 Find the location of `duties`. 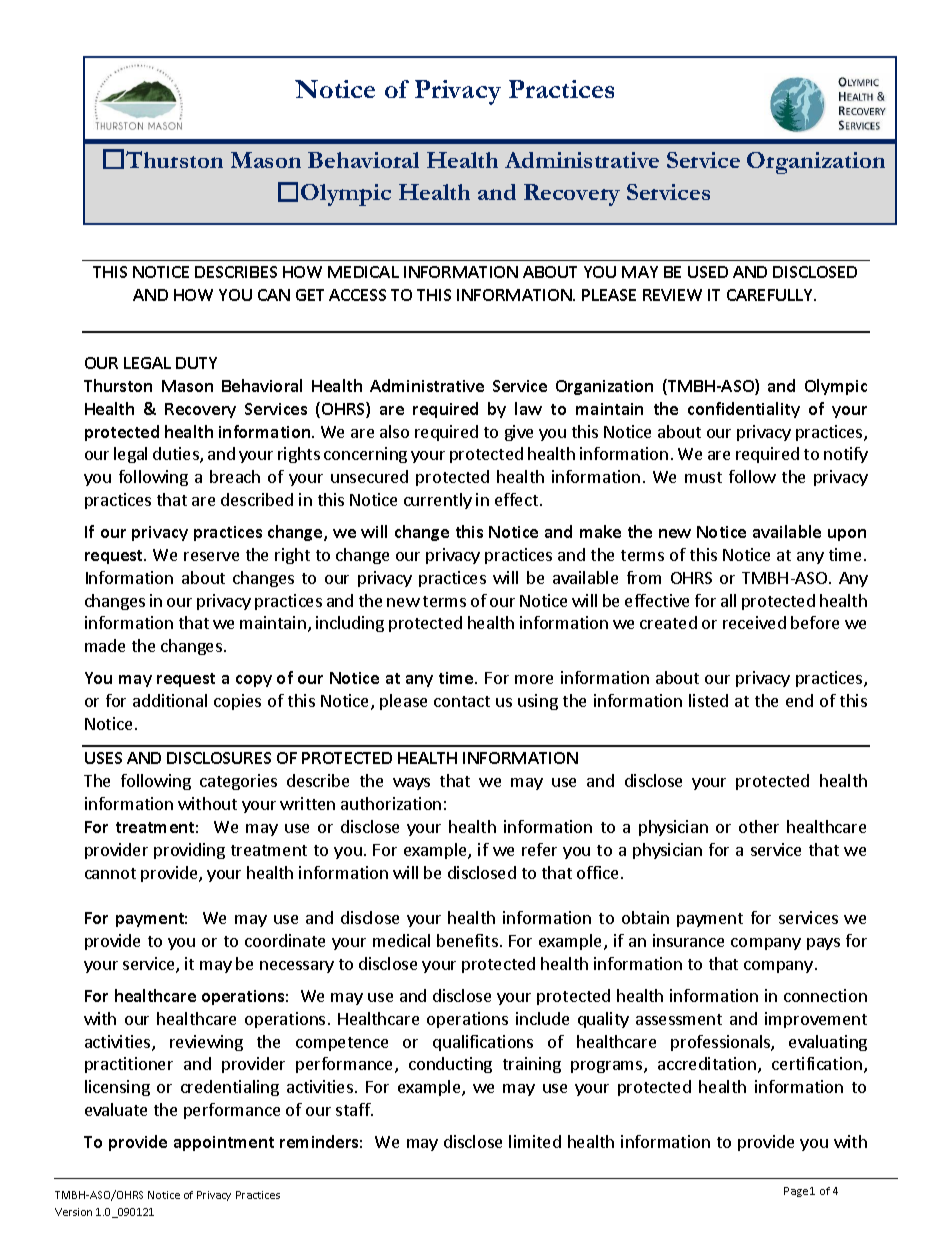

duties is located at coordinates (177, 455).
